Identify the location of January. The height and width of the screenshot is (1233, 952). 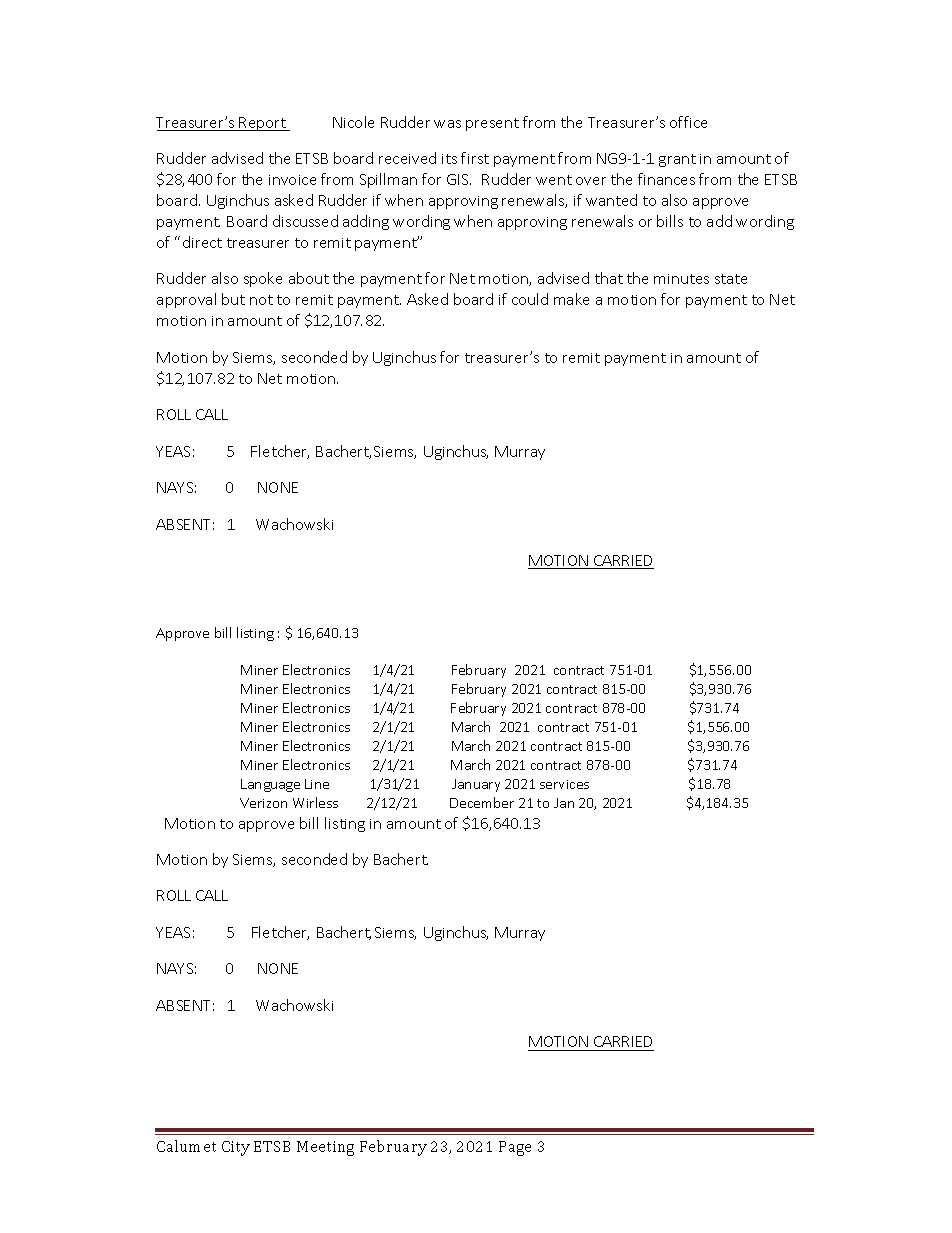
(476, 785).
